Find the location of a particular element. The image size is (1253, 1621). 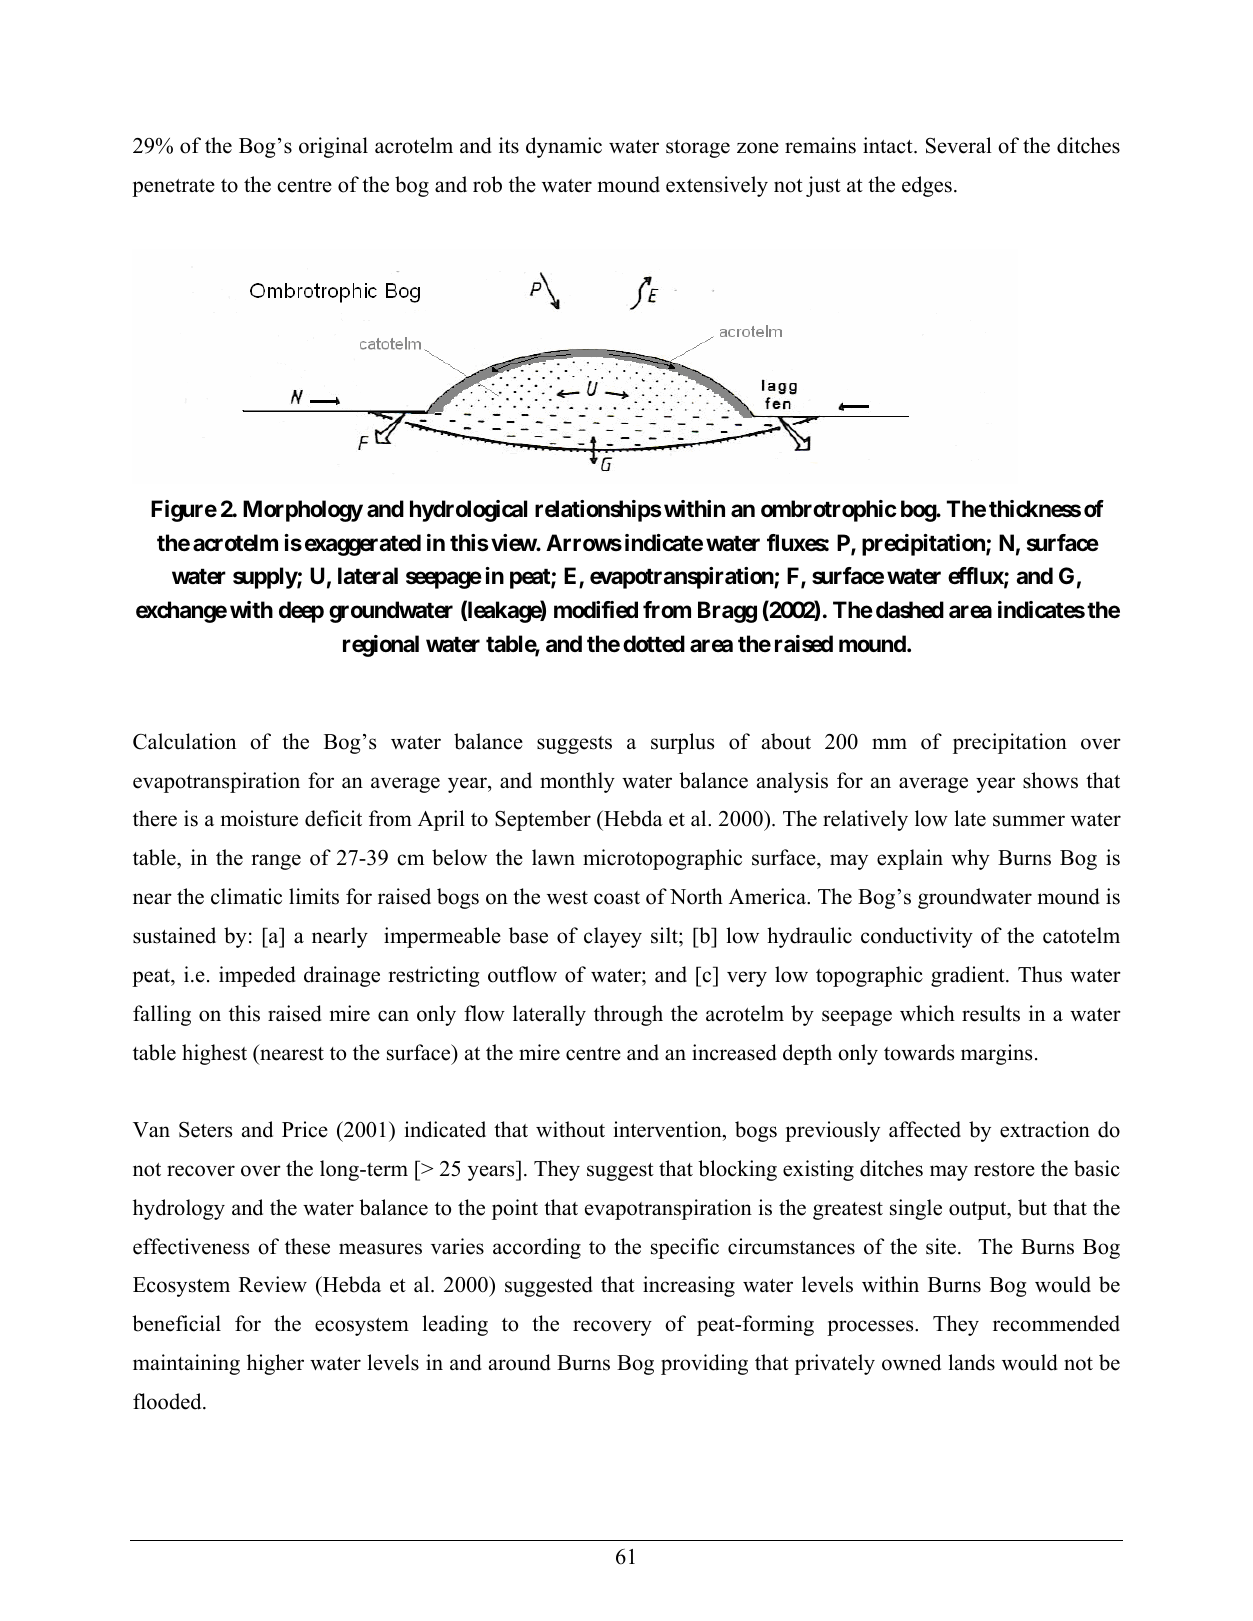

monthly is located at coordinates (577, 782).
